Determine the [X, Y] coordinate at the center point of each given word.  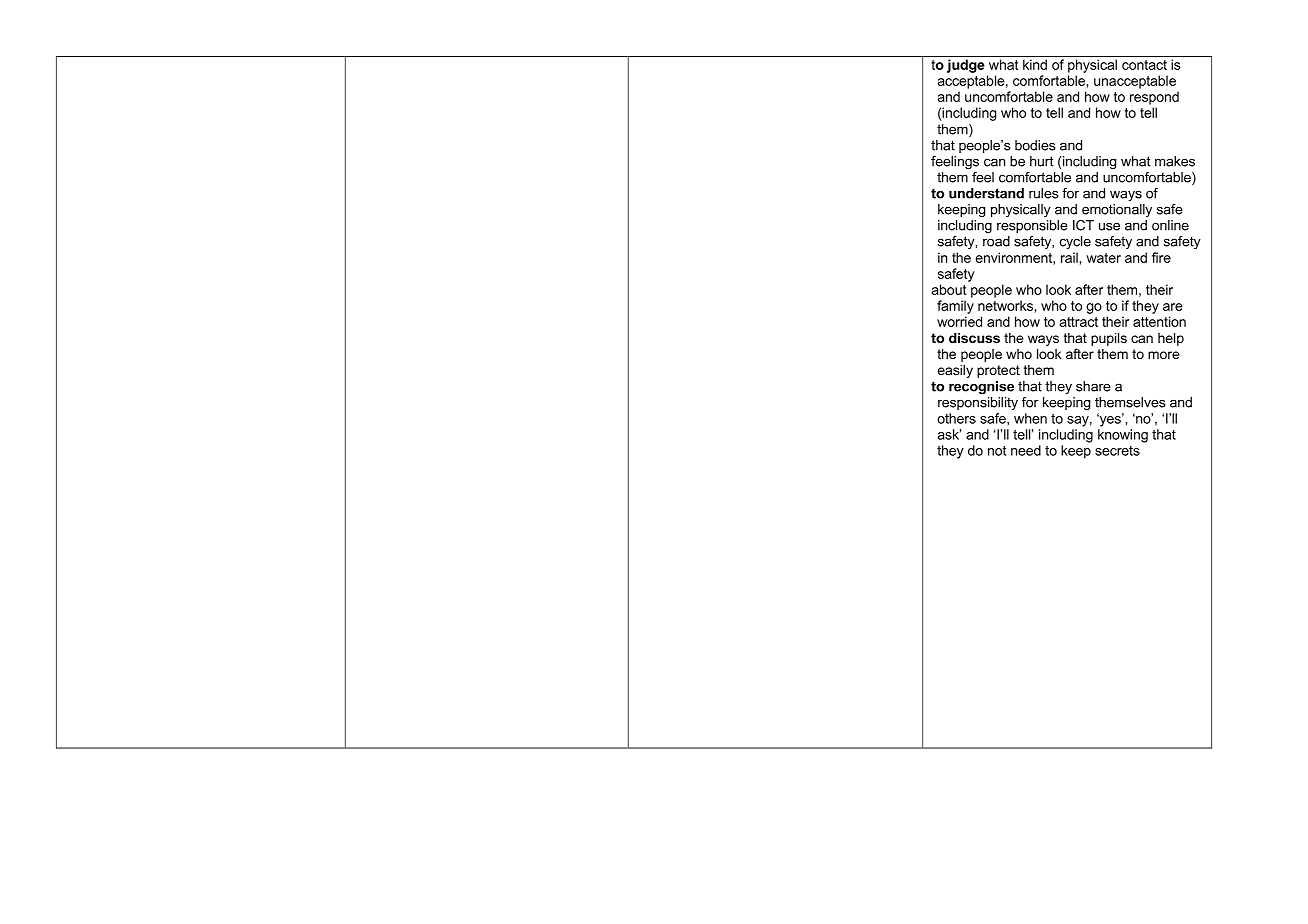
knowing [1123, 436]
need [1026, 450]
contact [1144, 65]
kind [1035, 64]
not [997, 451]
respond [1154, 98]
